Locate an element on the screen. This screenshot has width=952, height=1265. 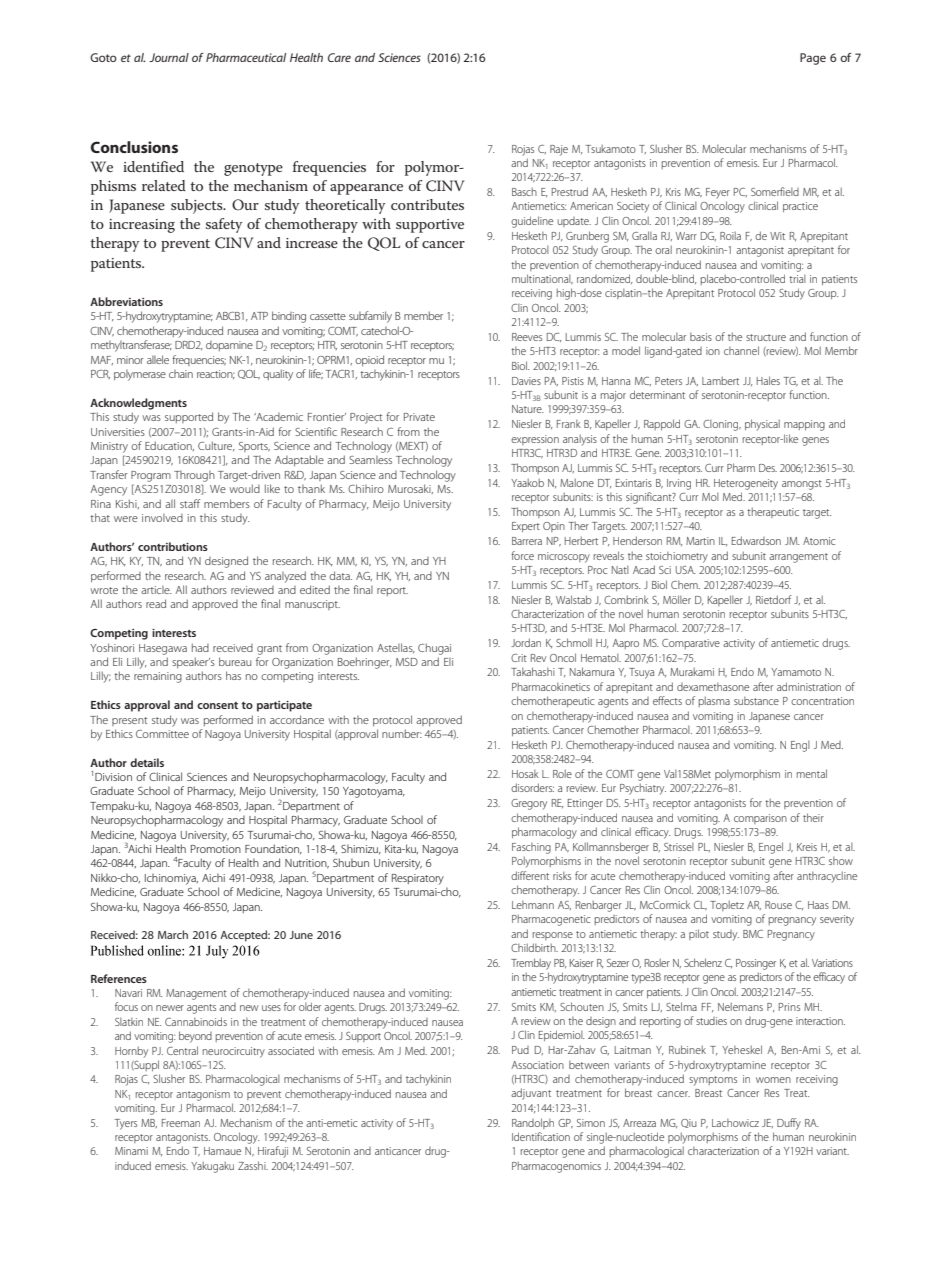
Freeman is located at coordinates (181, 1123).
